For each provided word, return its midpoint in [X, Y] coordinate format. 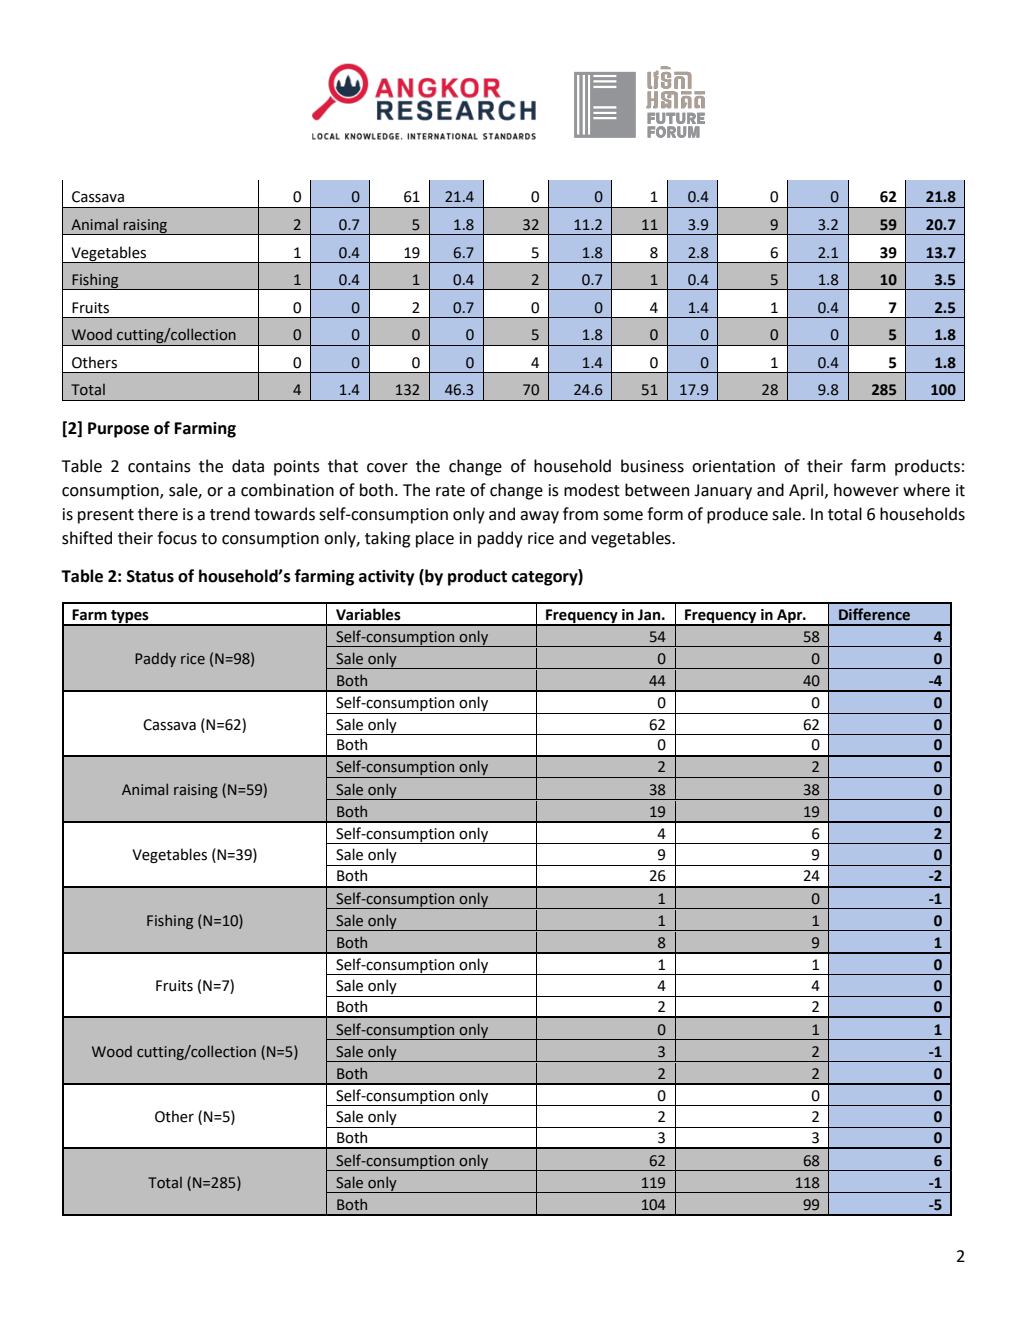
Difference [874, 614]
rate [450, 491]
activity [386, 578]
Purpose [118, 430]
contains [159, 466]
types [130, 617]
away [539, 517]
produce [737, 515]
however [866, 490]
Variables [368, 614]
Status [150, 576]
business [652, 466]
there [158, 514]
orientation [733, 466]
